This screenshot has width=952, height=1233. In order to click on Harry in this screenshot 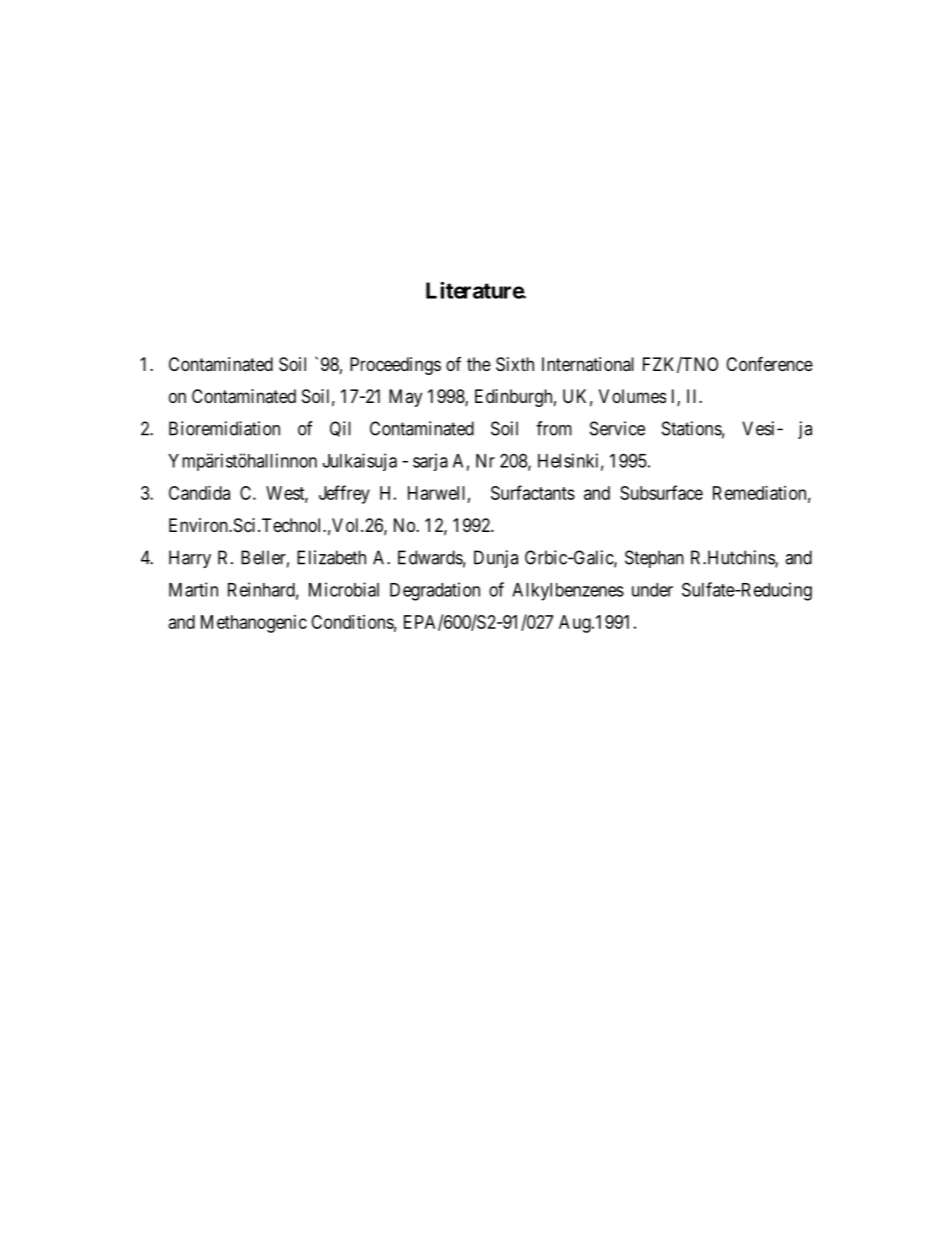, I will do `click(190, 559)`.
